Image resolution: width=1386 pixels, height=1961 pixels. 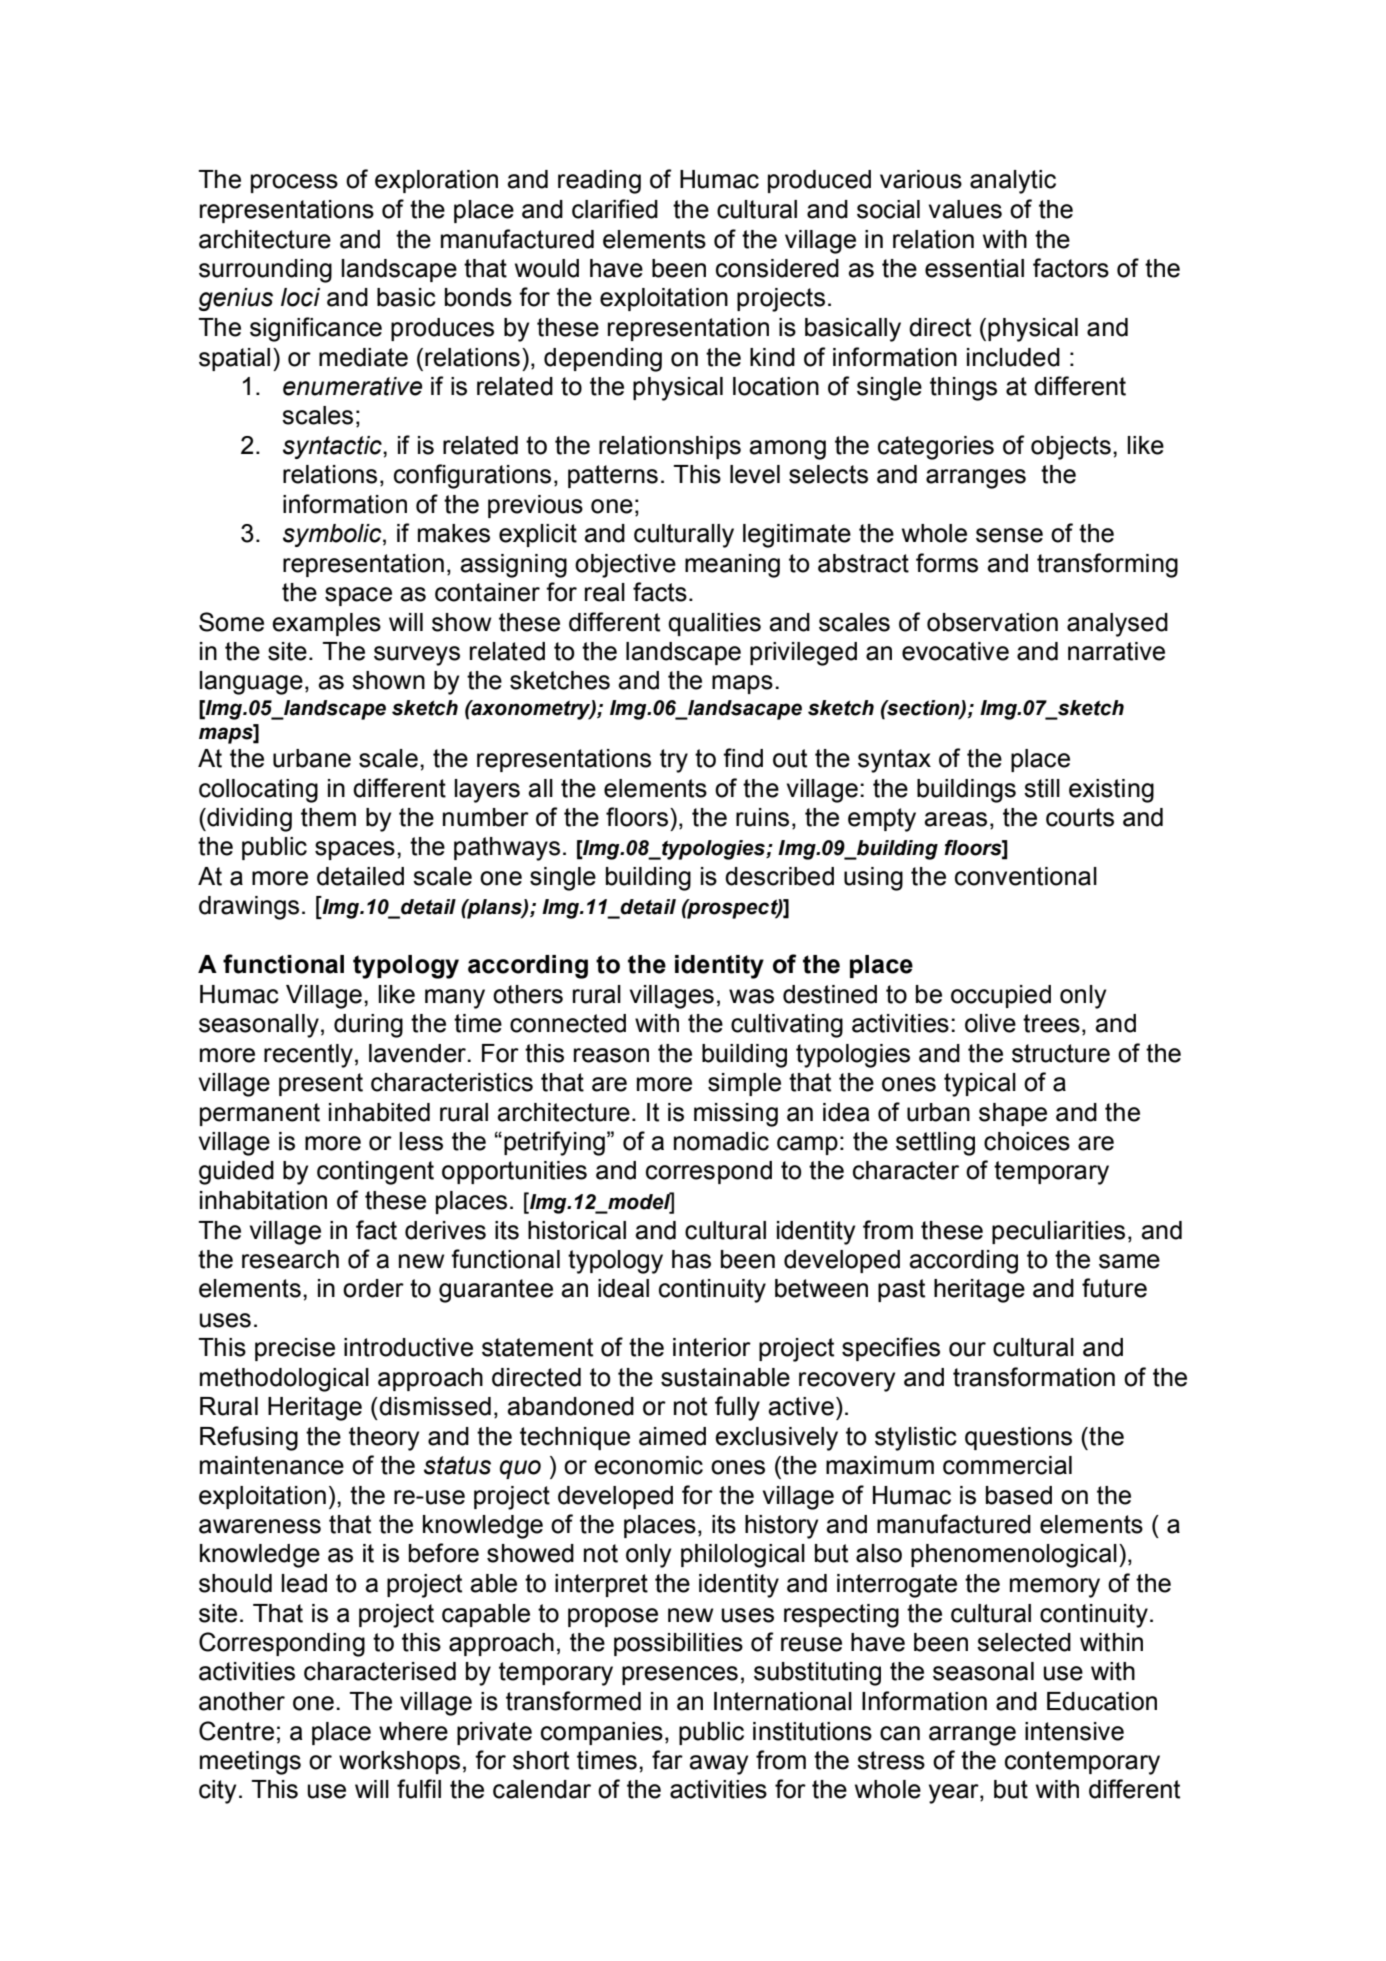 What do you see at coordinates (1042, 788) in the image?
I see `still` at bounding box center [1042, 788].
